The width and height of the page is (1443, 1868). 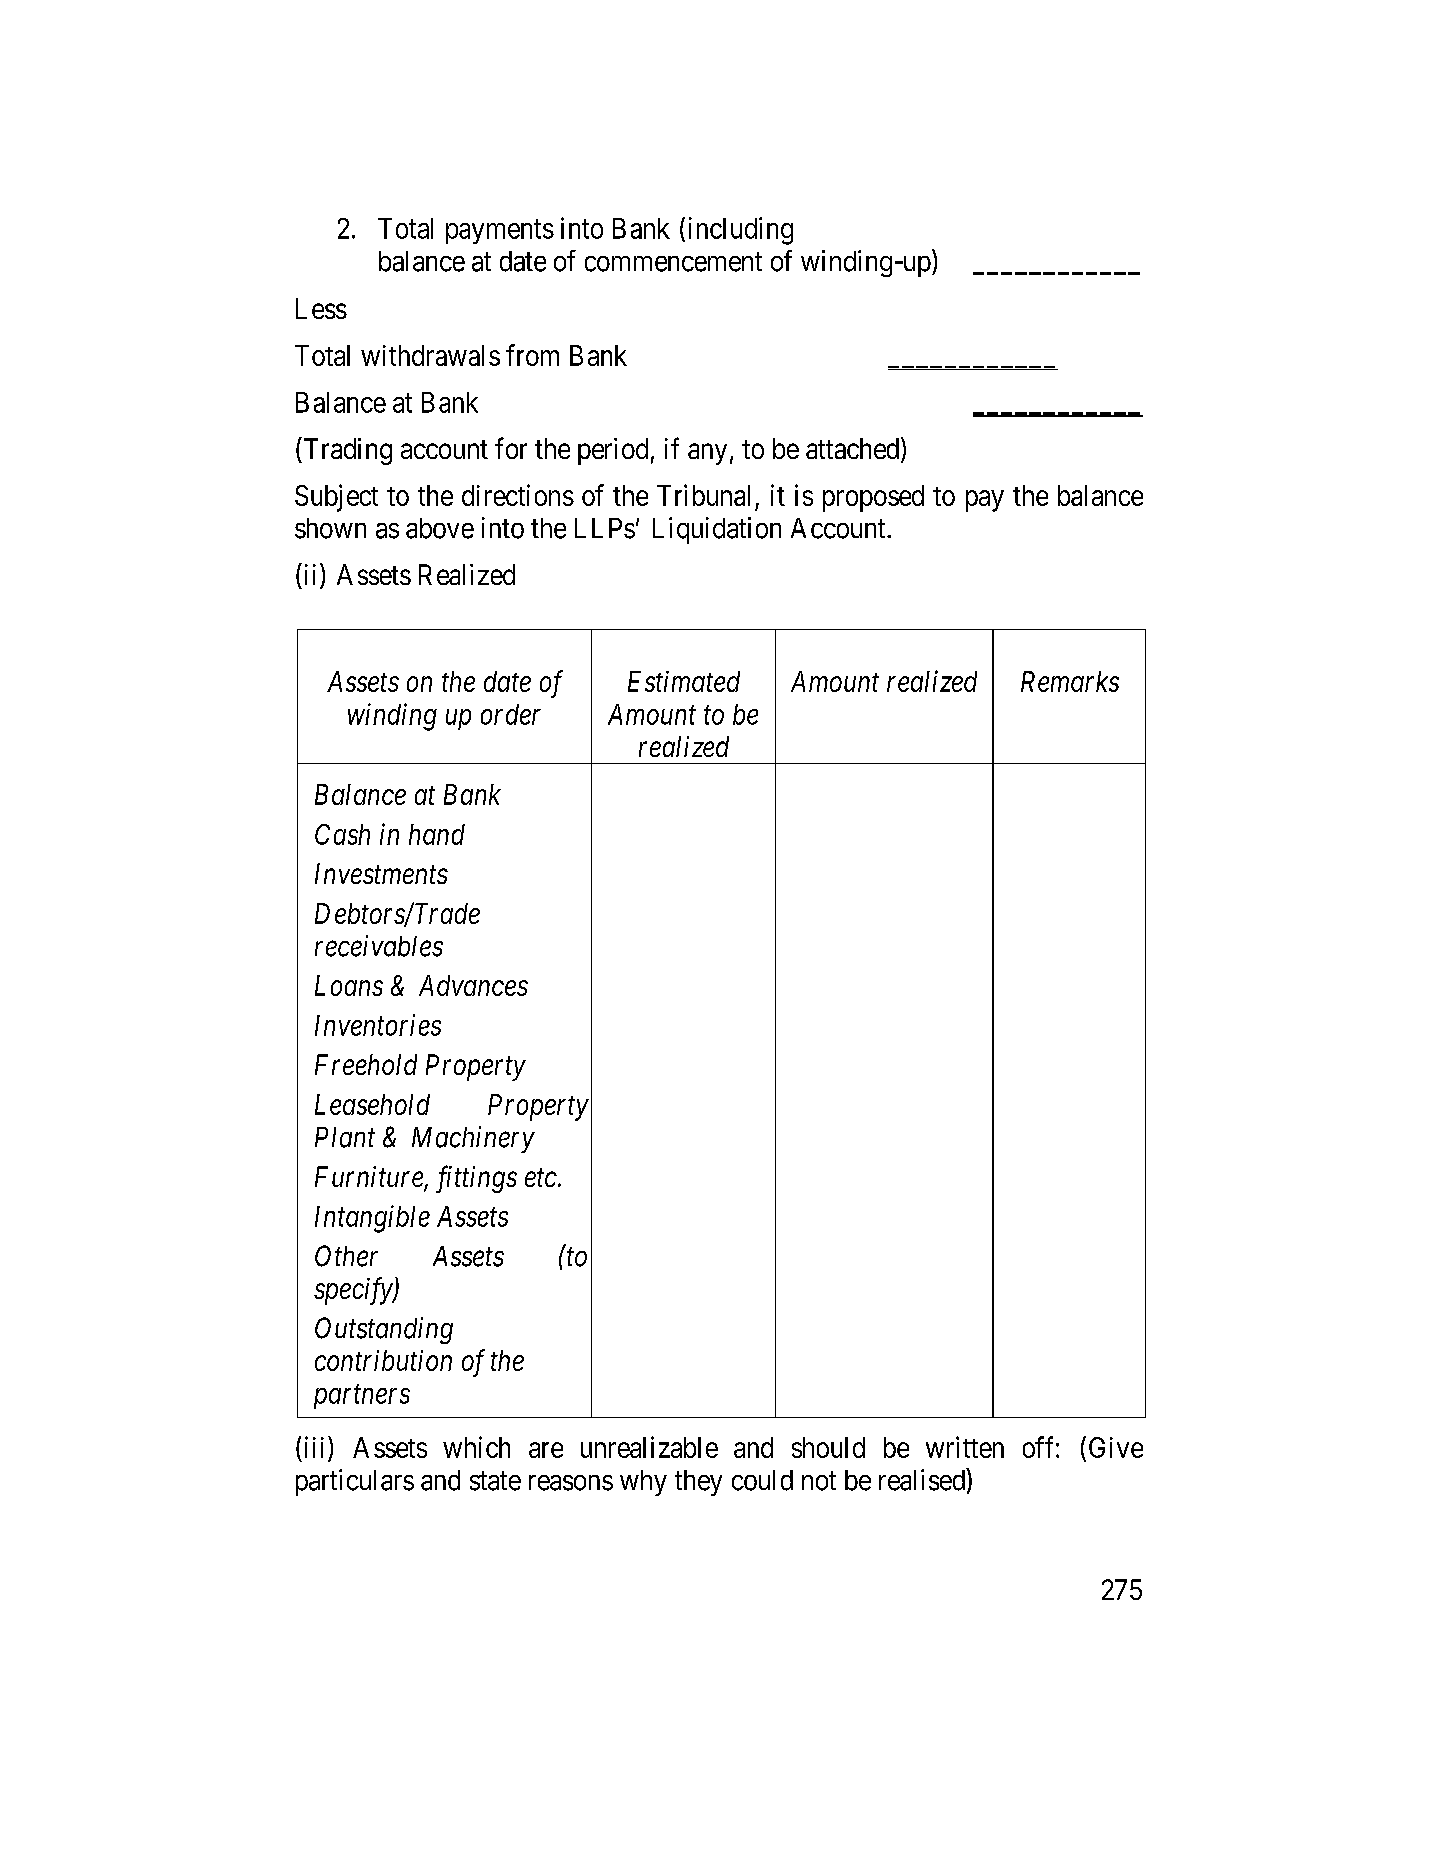 I want to click on order, so click(x=511, y=714).
